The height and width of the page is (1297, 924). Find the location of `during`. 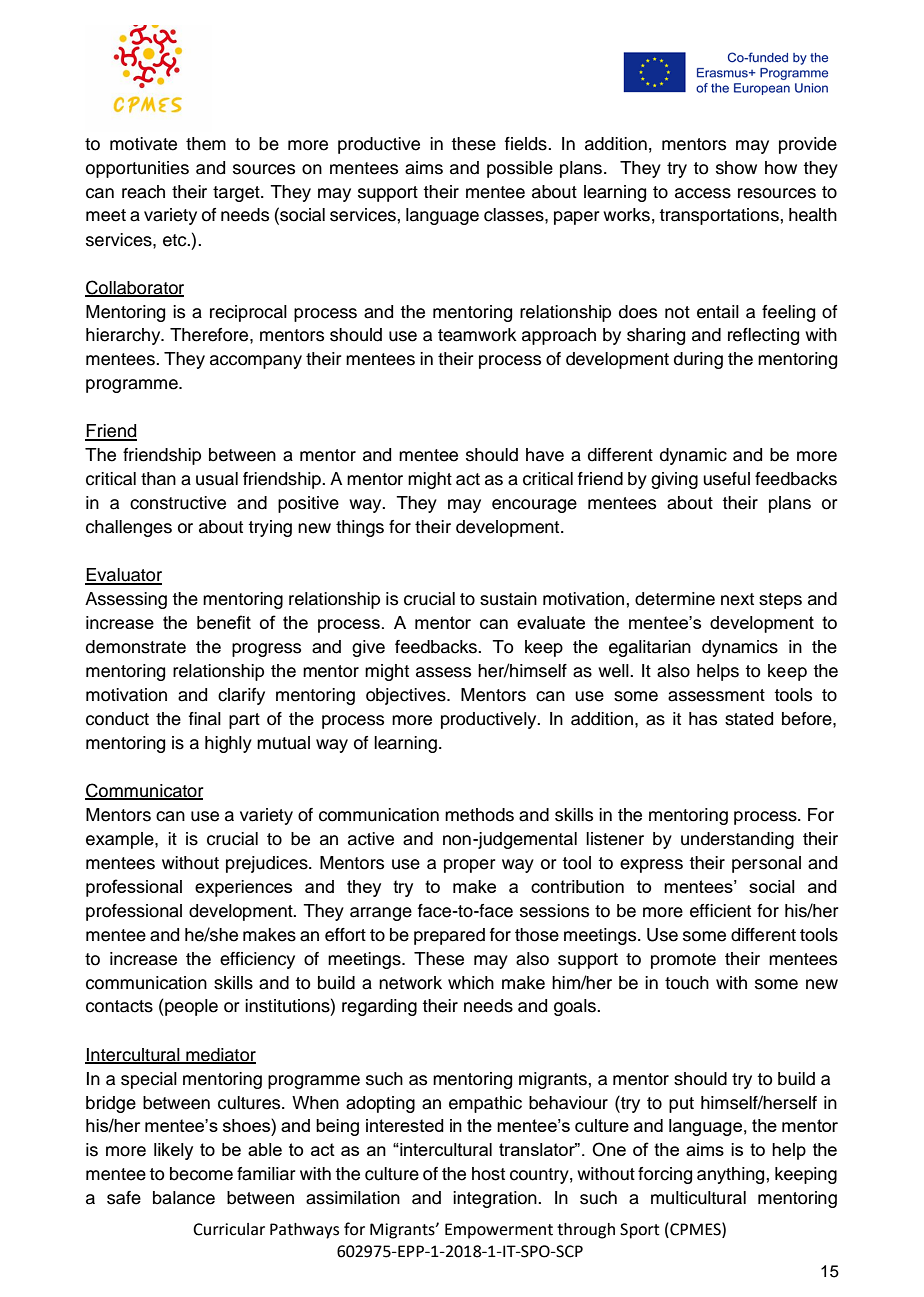

during is located at coordinates (698, 360).
